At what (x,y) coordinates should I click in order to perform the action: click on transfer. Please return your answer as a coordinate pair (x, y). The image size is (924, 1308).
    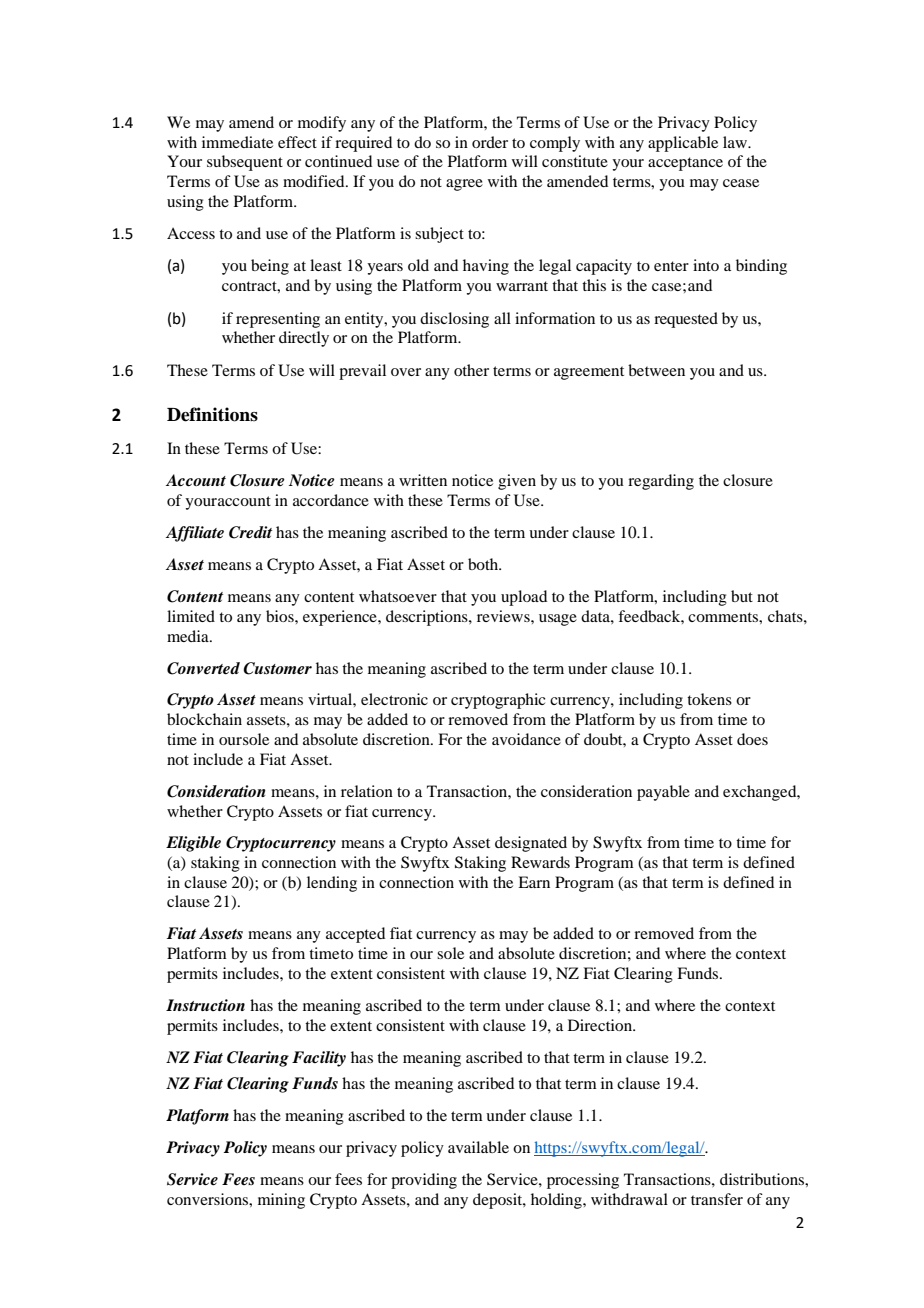
    Looking at the image, I should click on (717, 1199).
